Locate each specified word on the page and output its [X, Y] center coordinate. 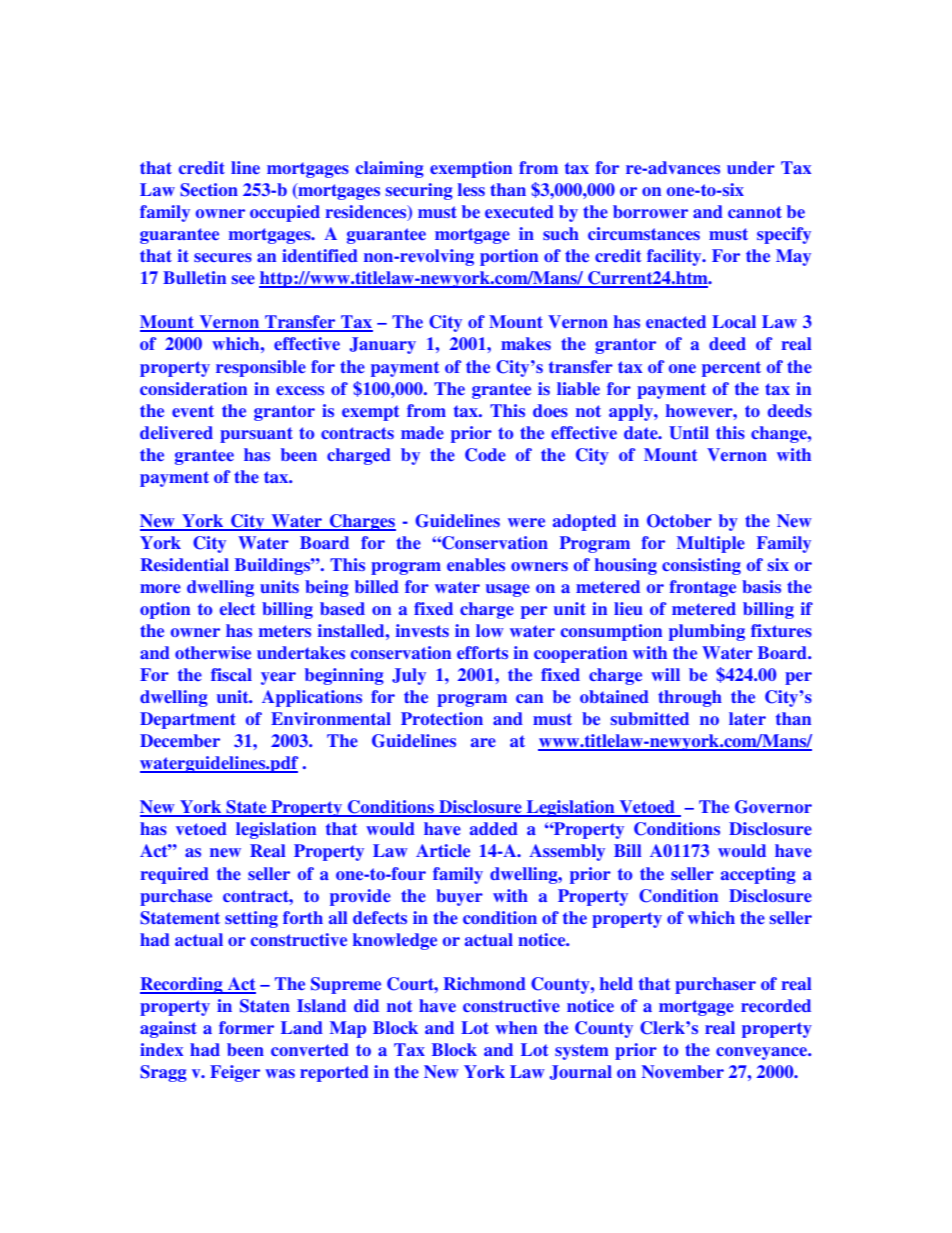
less [471, 189]
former [246, 1027]
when [516, 1027]
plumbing [707, 632]
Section [209, 190]
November [683, 1071]
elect [238, 608]
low [490, 630]
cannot [755, 212]
